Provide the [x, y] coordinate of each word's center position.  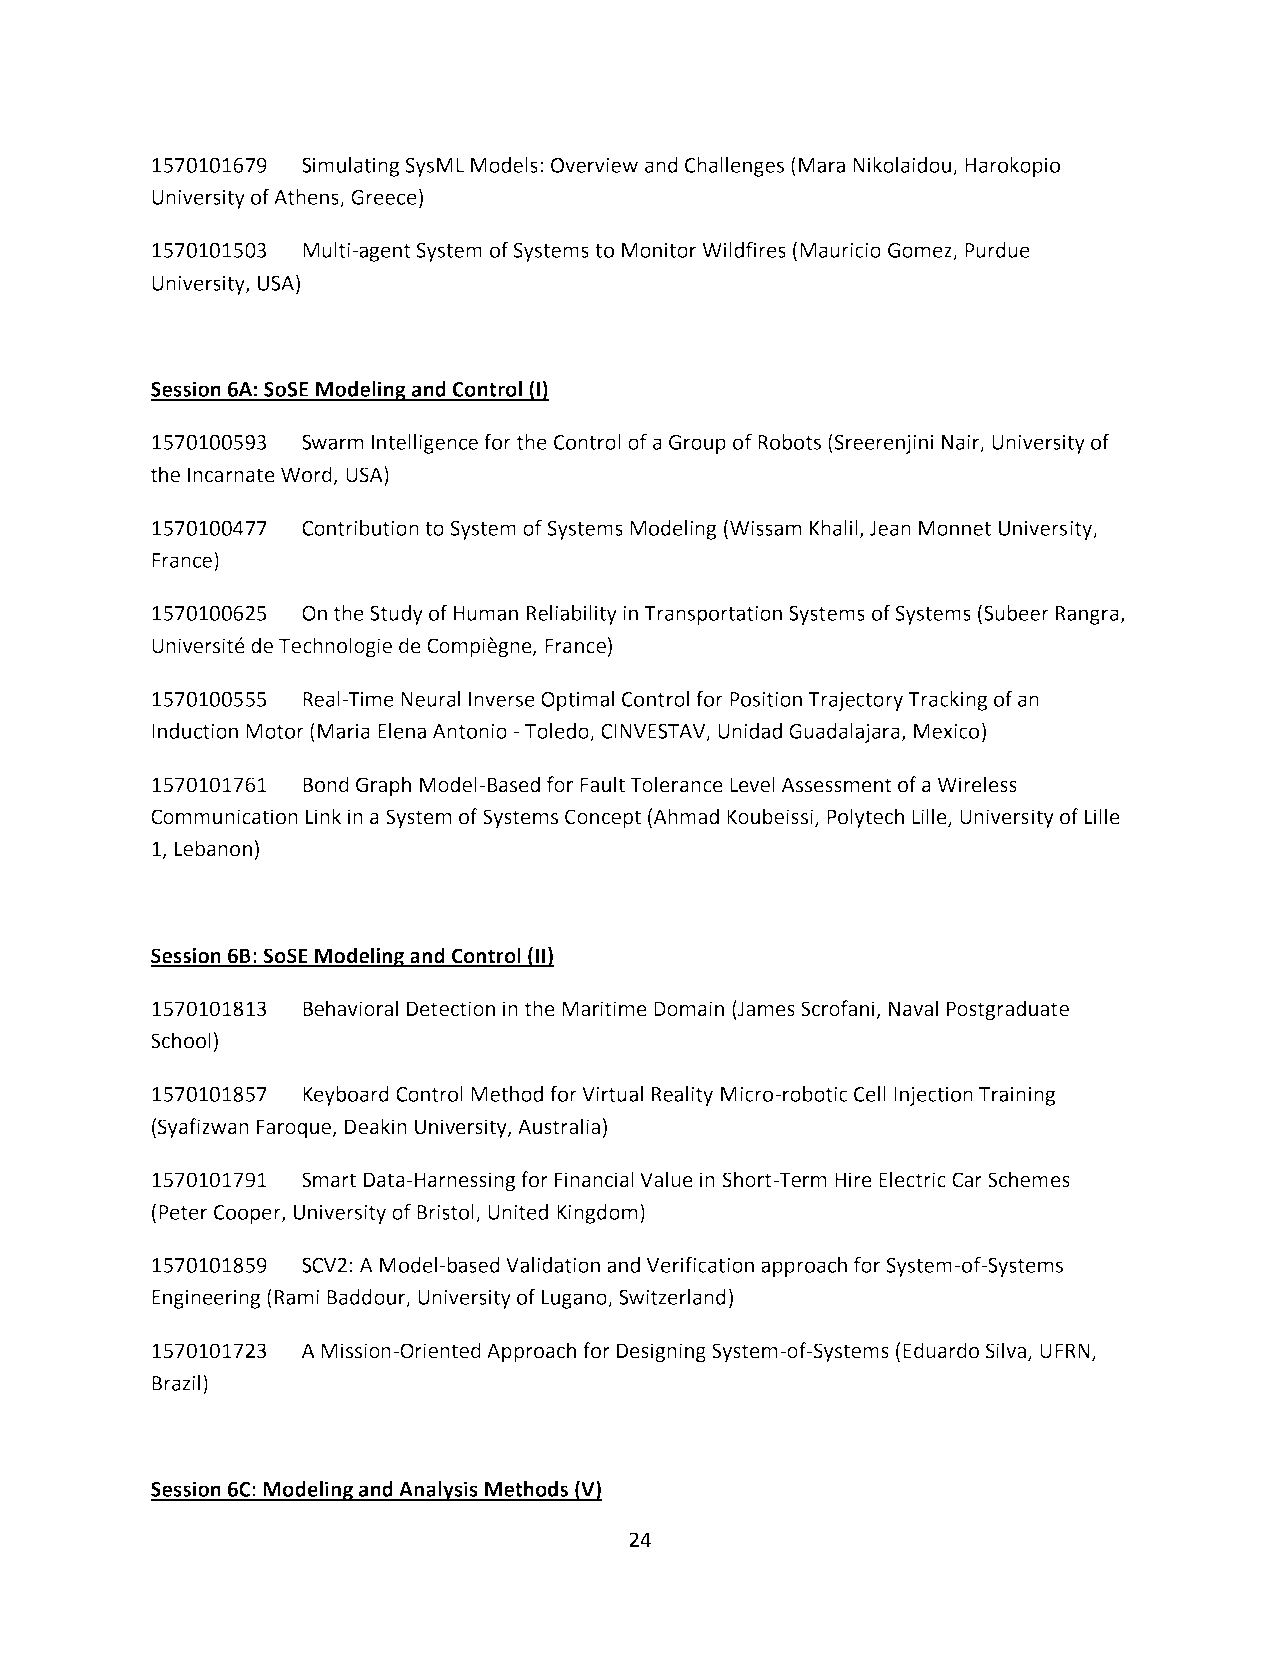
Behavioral [350, 1008]
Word [307, 475]
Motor [275, 731]
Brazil [176, 1383]
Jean [890, 528]
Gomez [921, 251]
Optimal [577, 701]
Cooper [248, 1214]
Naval [913, 1008]
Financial [594, 1179]
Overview [594, 165]
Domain [689, 1009]
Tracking [947, 701]
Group [697, 444]
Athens [307, 198]
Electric [912, 1179]
